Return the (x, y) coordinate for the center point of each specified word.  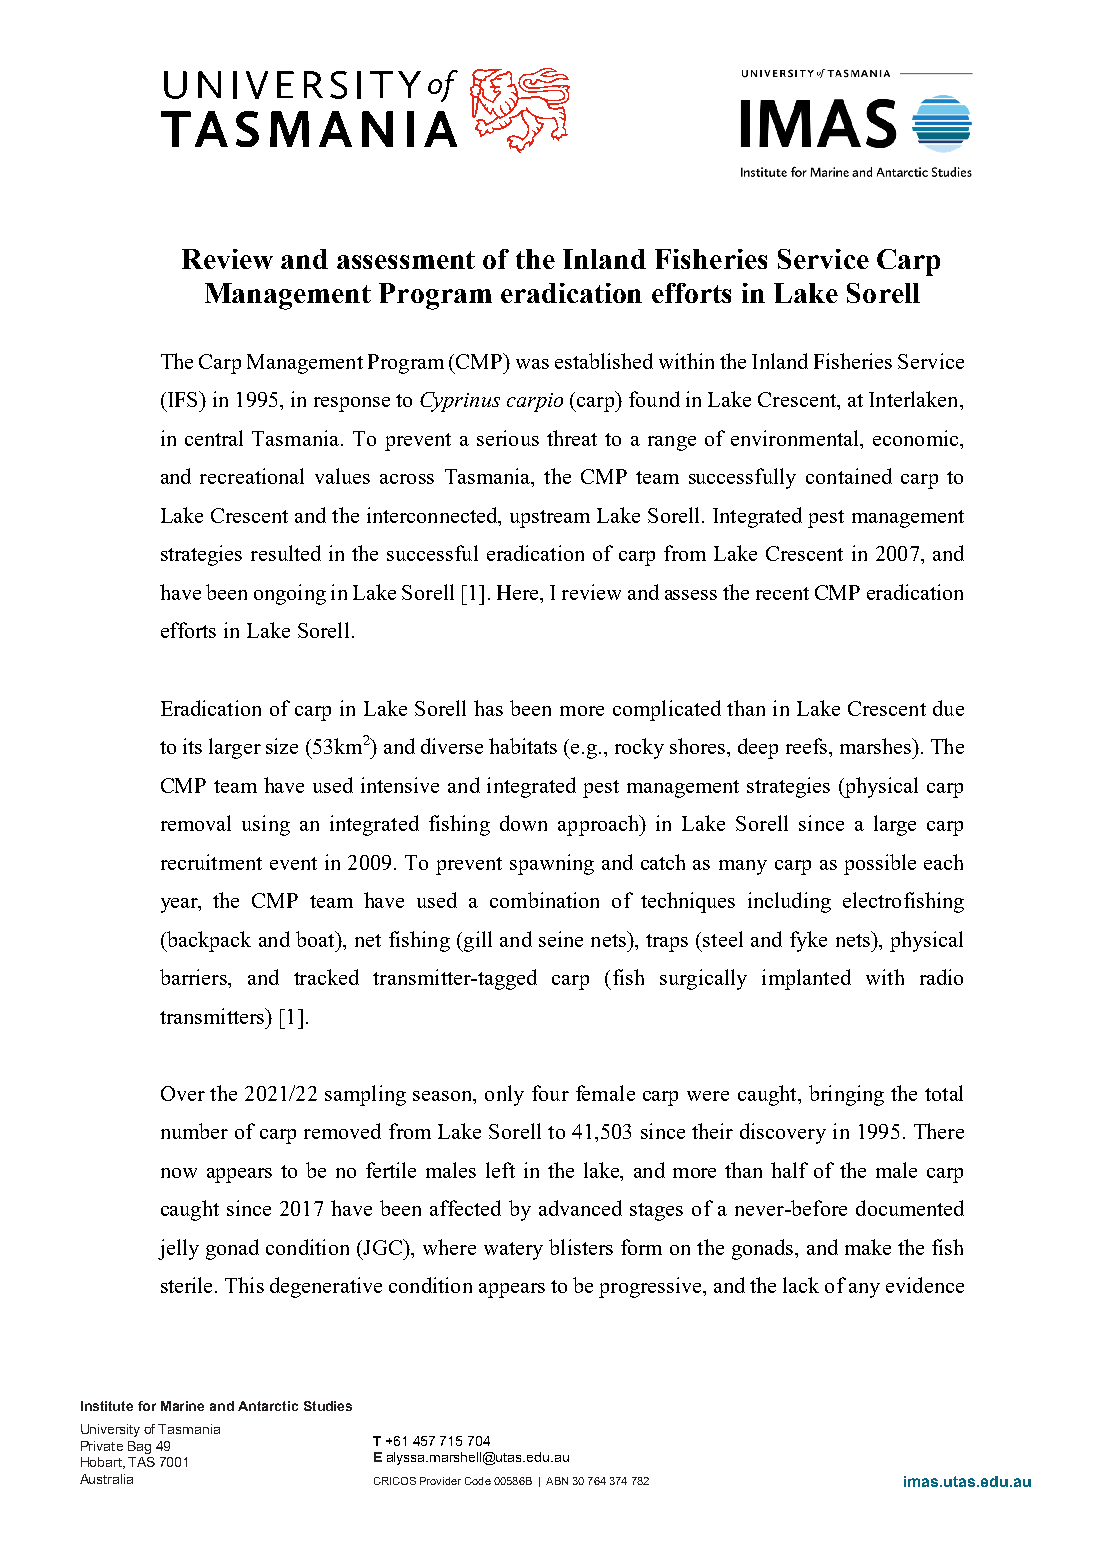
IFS (182, 399)
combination (544, 900)
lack (801, 1285)
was (532, 364)
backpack (207, 941)
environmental (796, 438)
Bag (139, 1447)
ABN (557, 1481)
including (789, 902)
